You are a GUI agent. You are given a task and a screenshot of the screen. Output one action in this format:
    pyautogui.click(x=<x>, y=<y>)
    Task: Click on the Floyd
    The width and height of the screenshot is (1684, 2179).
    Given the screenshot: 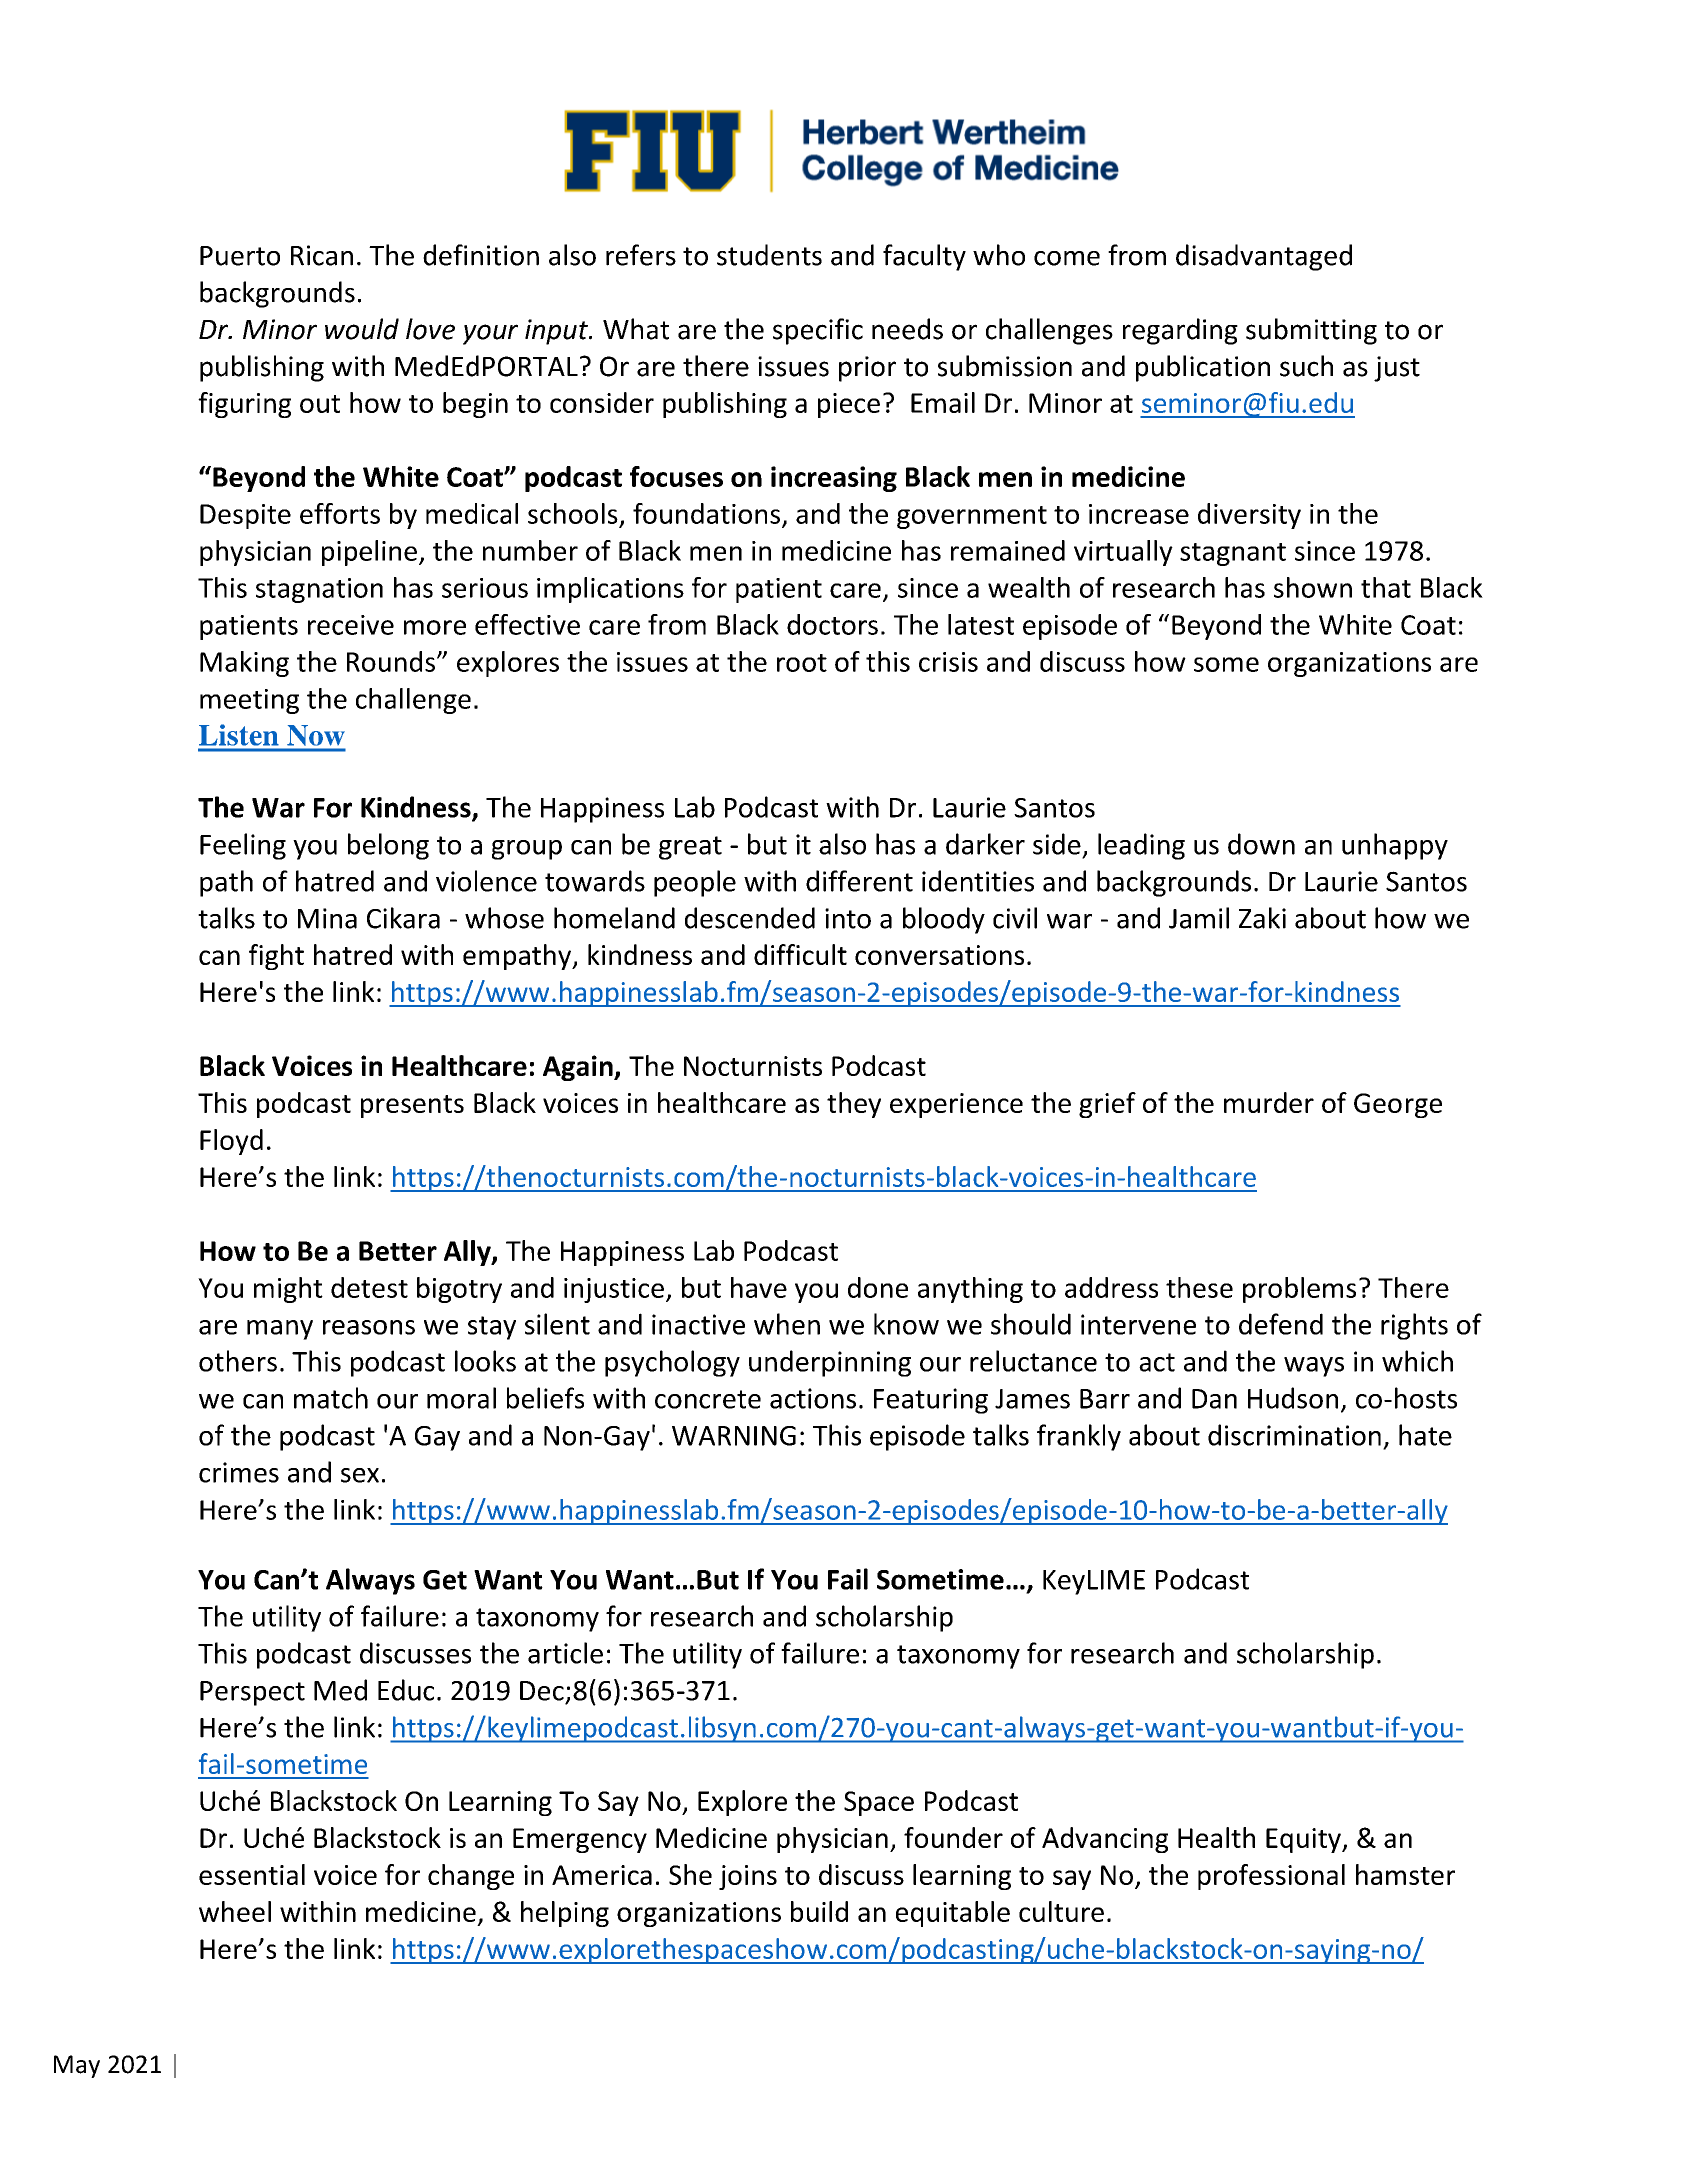 What is the action you would take?
    pyautogui.click(x=231, y=1142)
